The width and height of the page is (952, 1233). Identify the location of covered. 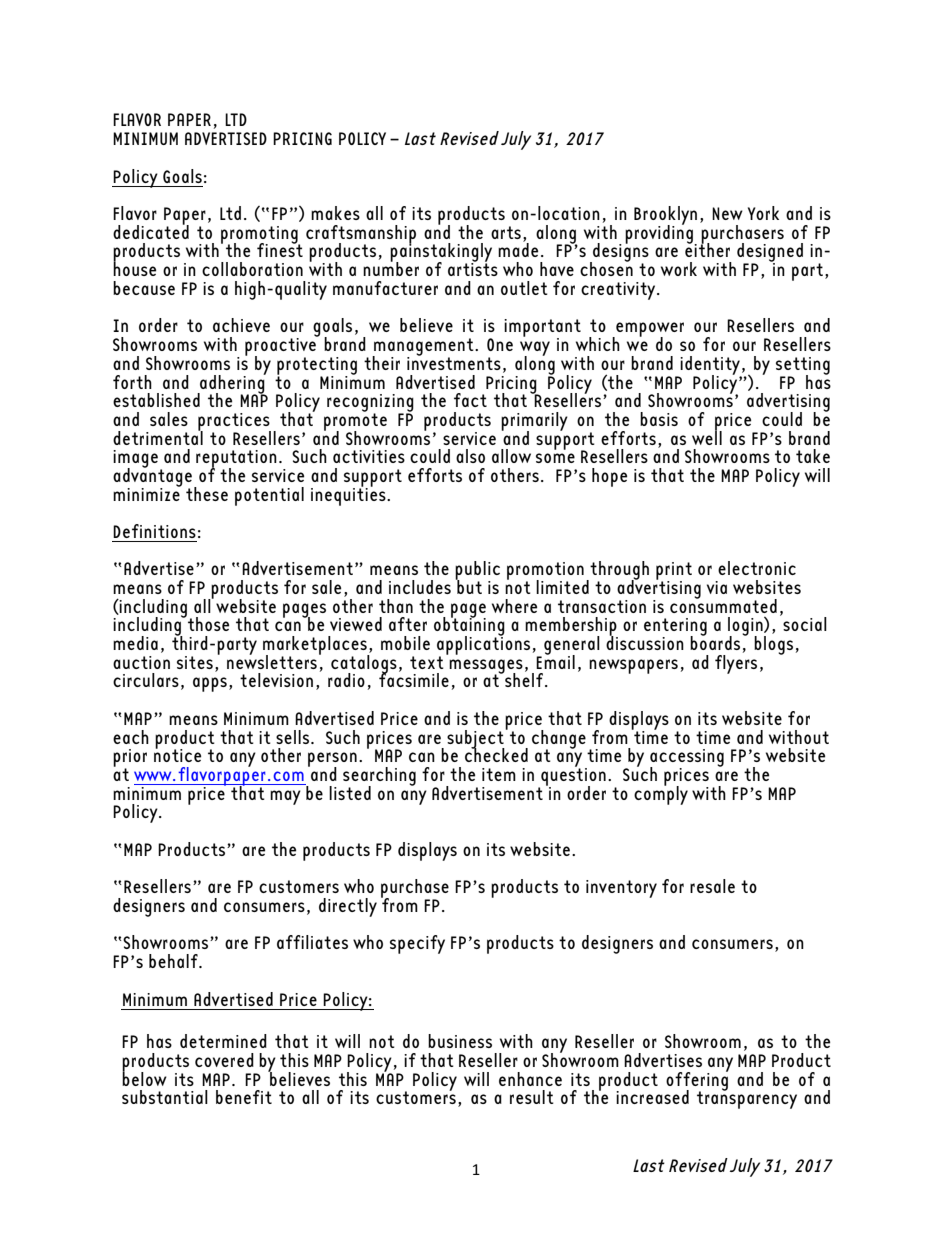
(224, 1060).
